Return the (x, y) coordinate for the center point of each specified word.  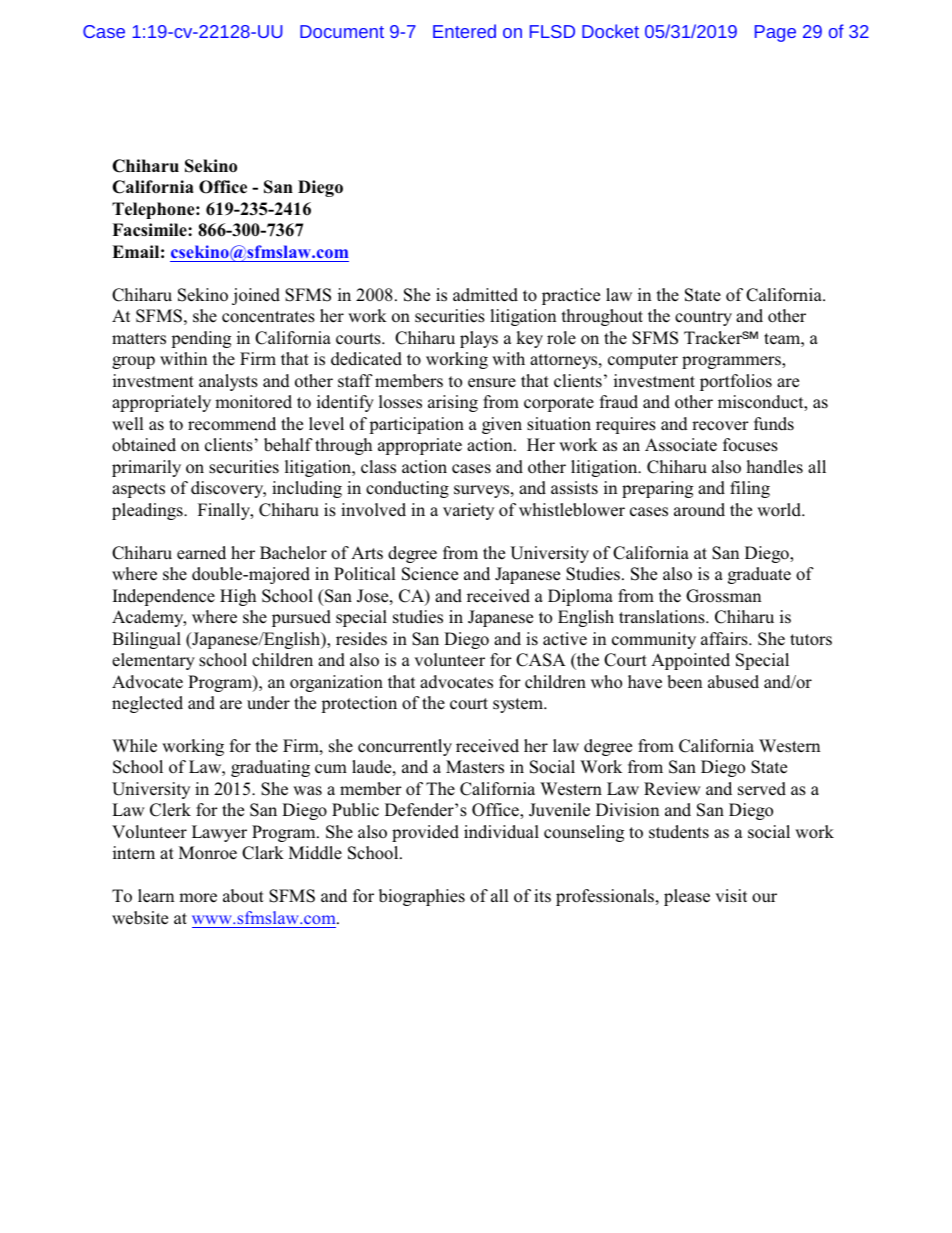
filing (750, 489)
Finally (225, 511)
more (198, 898)
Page (775, 33)
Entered (464, 31)
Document (342, 31)
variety (468, 511)
